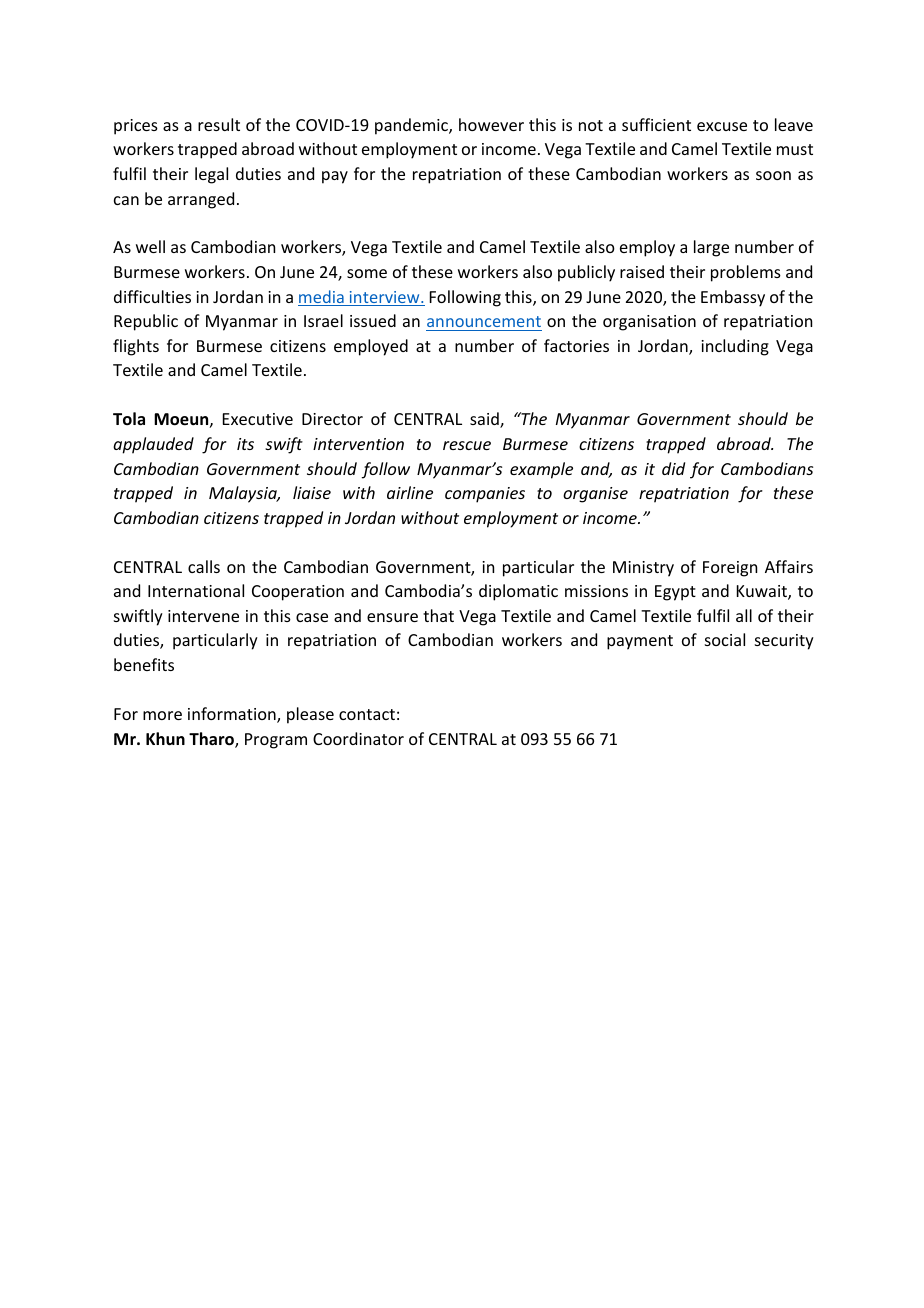  I want to click on excuse, so click(722, 126).
